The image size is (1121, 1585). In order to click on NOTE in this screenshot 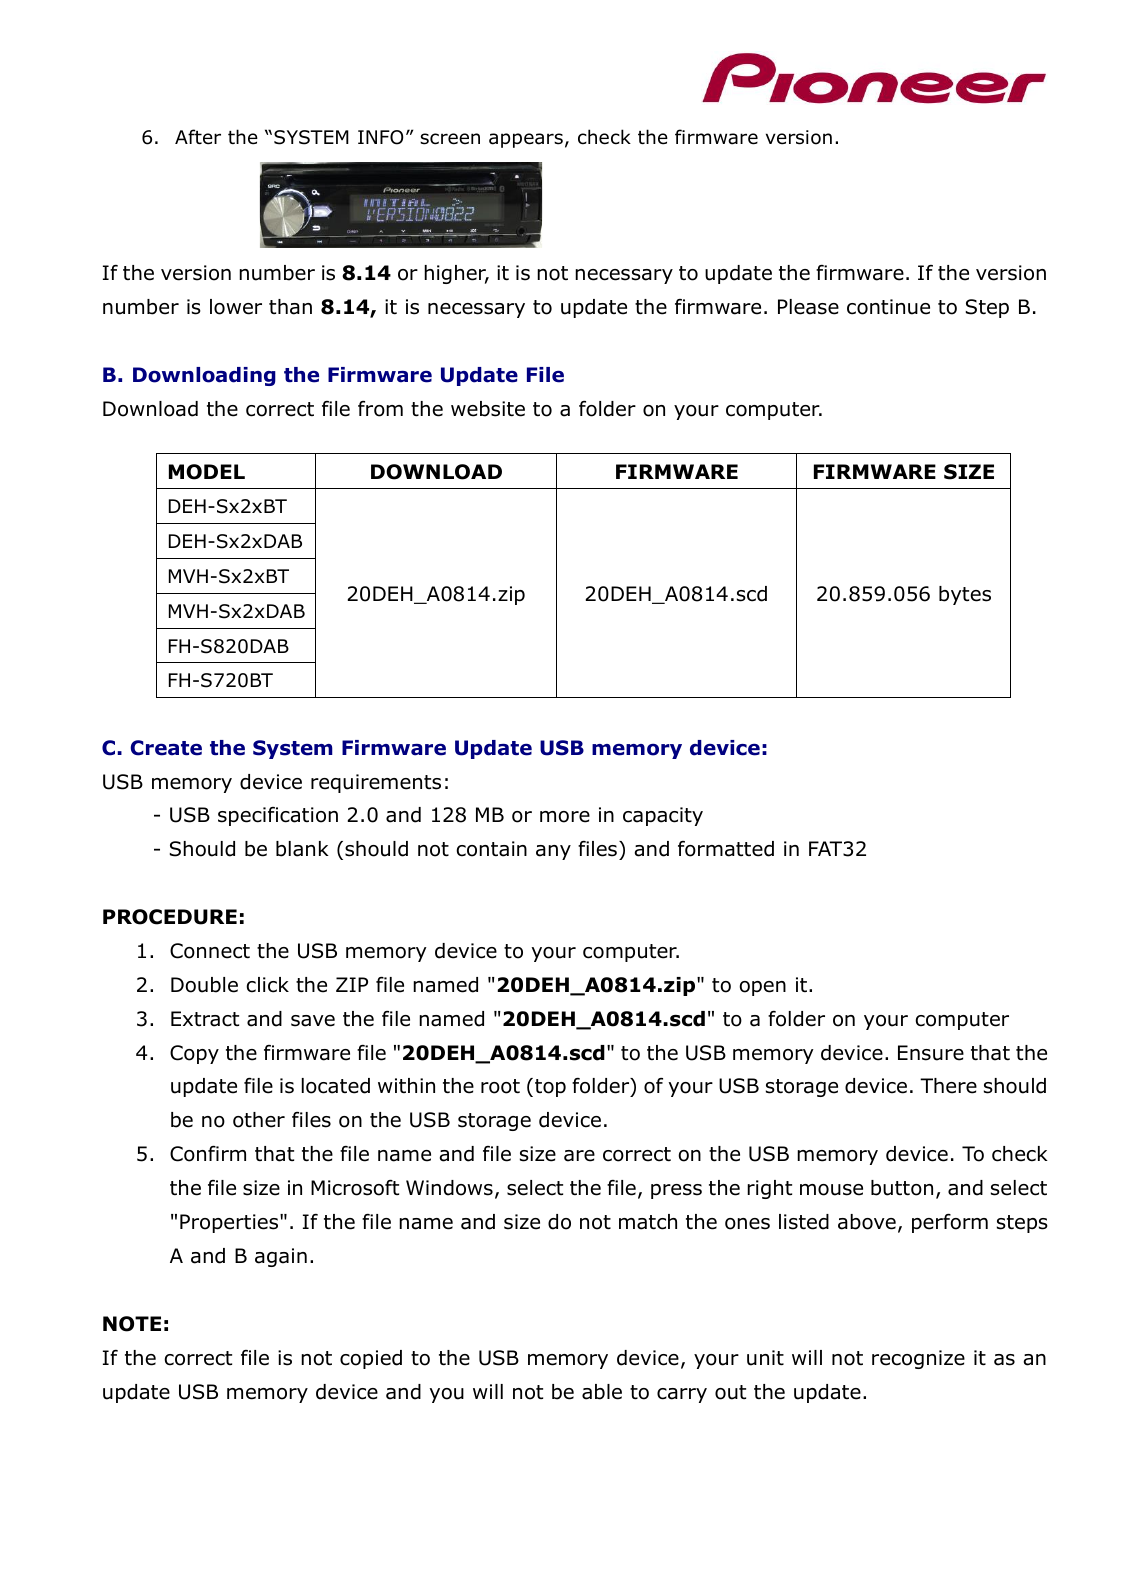, I will do `click(132, 1324)`.
